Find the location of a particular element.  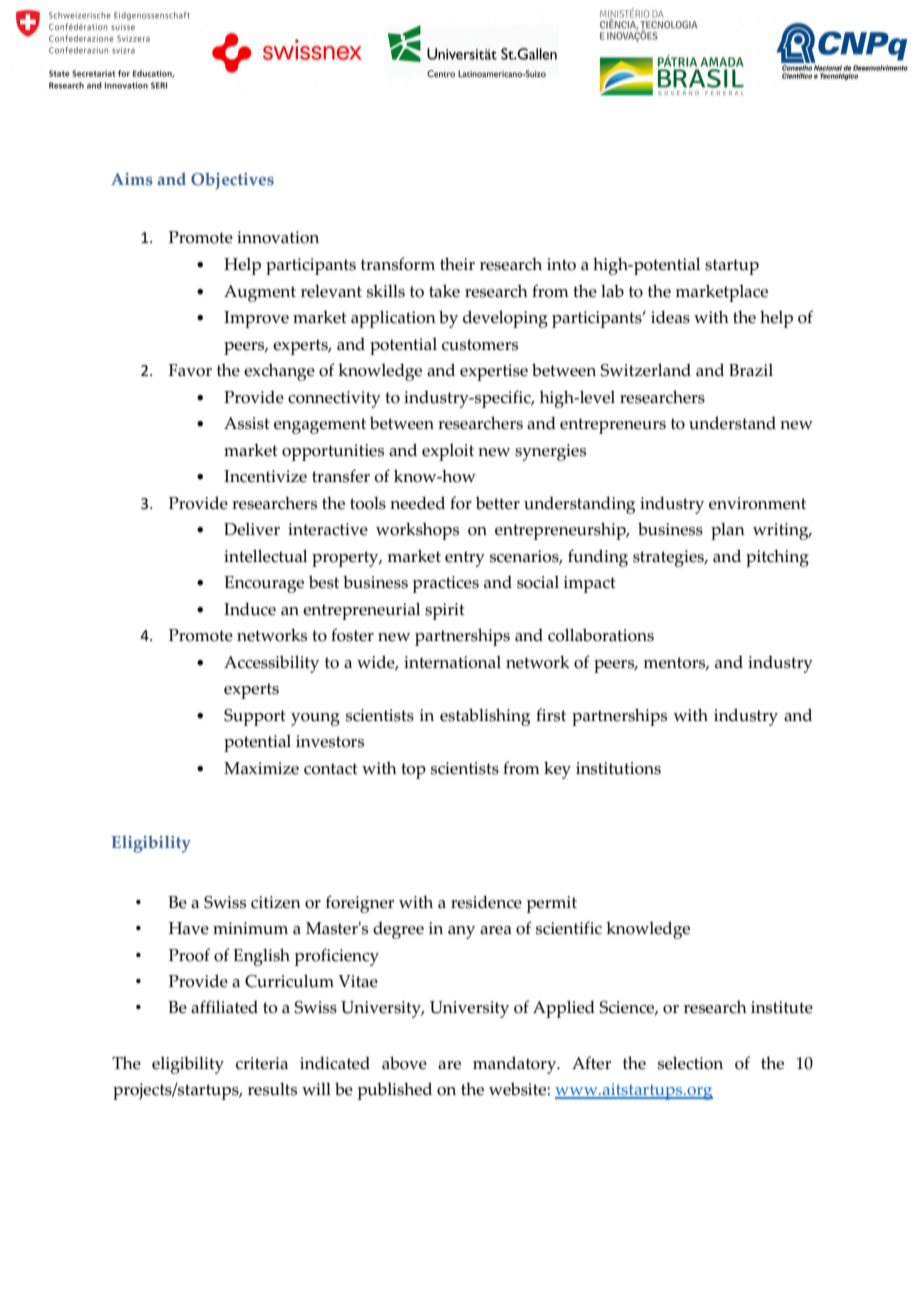

spirit is located at coordinates (445, 611).
